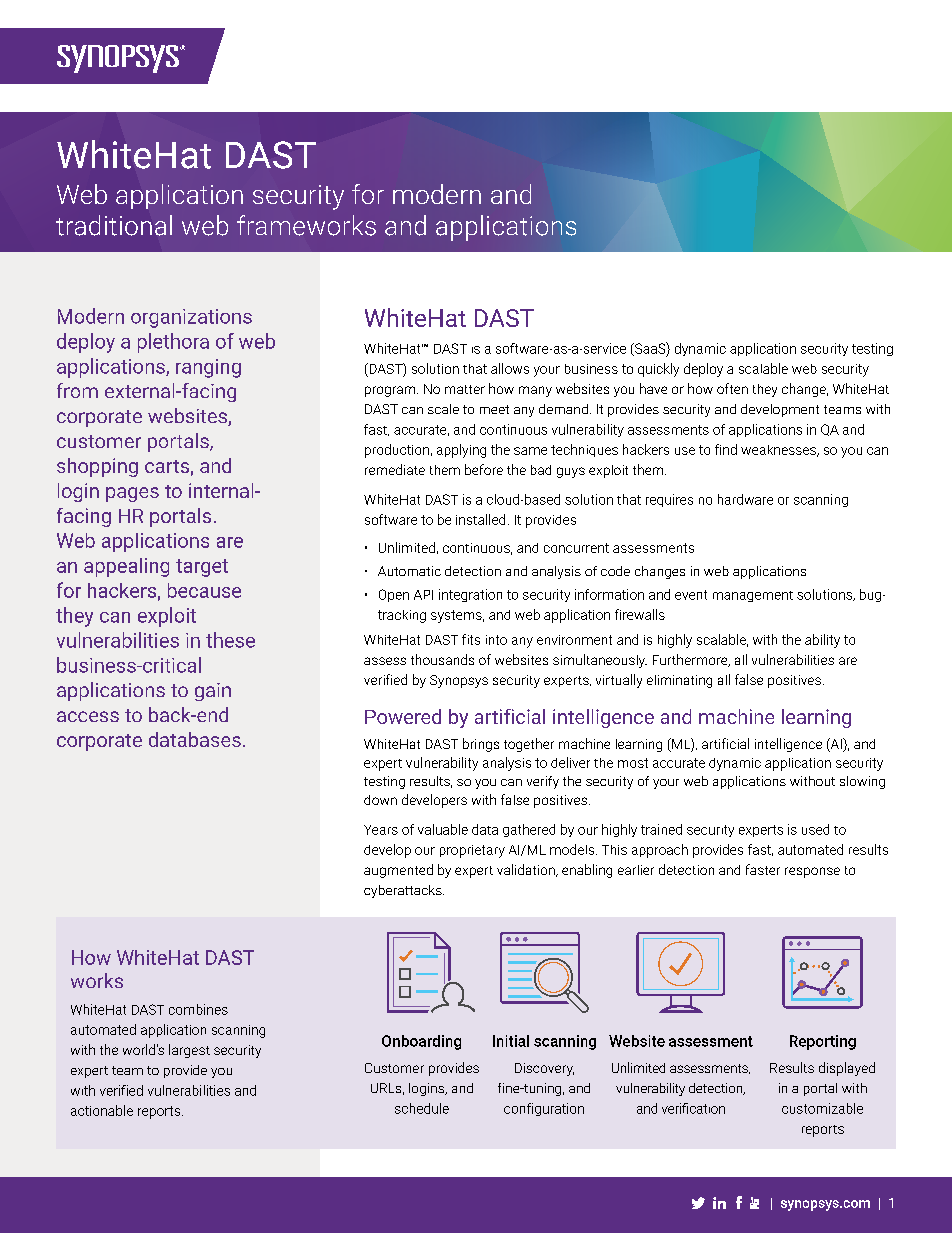 The height and width of the screenshot is (1233, 952). Describe the element at coordinates (189, 1051) in the screenshot. I see `largest` at that location.
